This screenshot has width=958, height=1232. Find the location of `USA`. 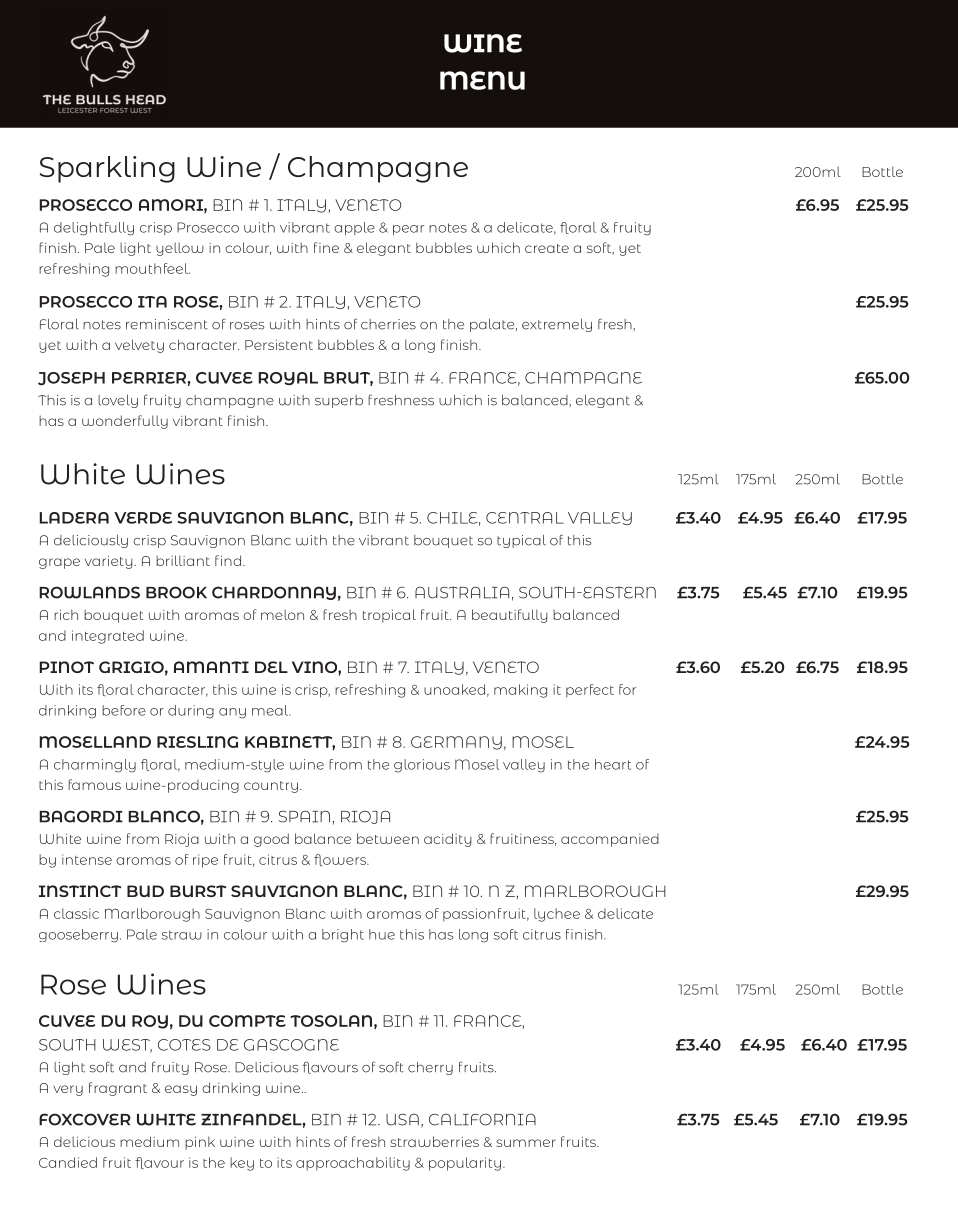

USA is located at coordinates (402, 1120).
